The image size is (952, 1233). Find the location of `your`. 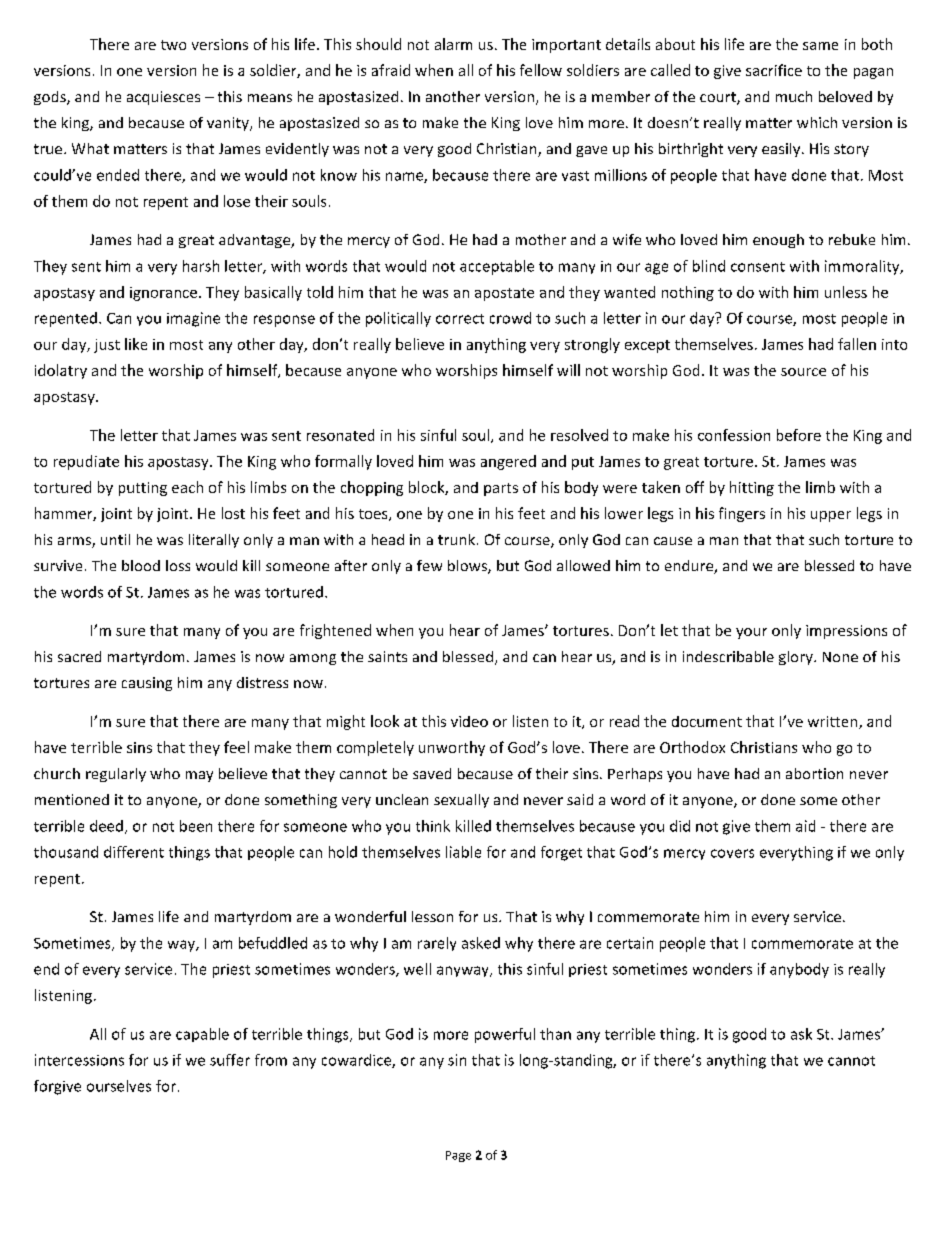

your is located at coordinates (751, 633).
